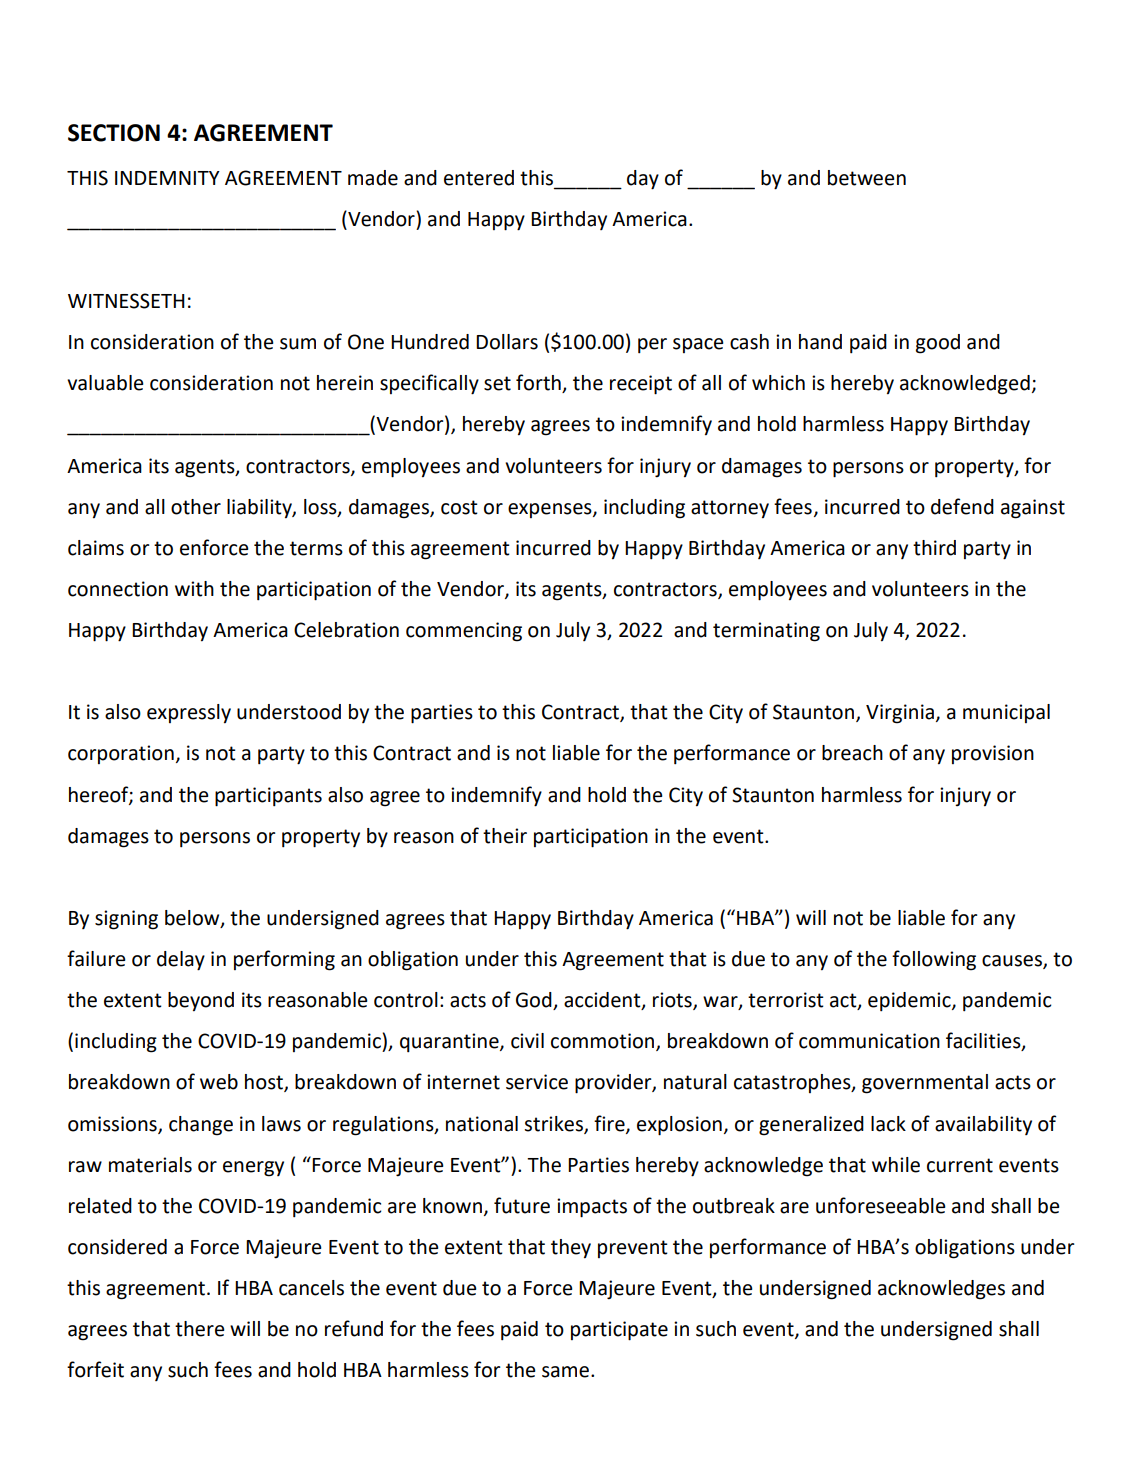 The height and width of the screenshot is (1482, 1146). What do you see at coordinates (565, 1372) in the screenshot?
I see `same` at bounding box center [565, 1372].
